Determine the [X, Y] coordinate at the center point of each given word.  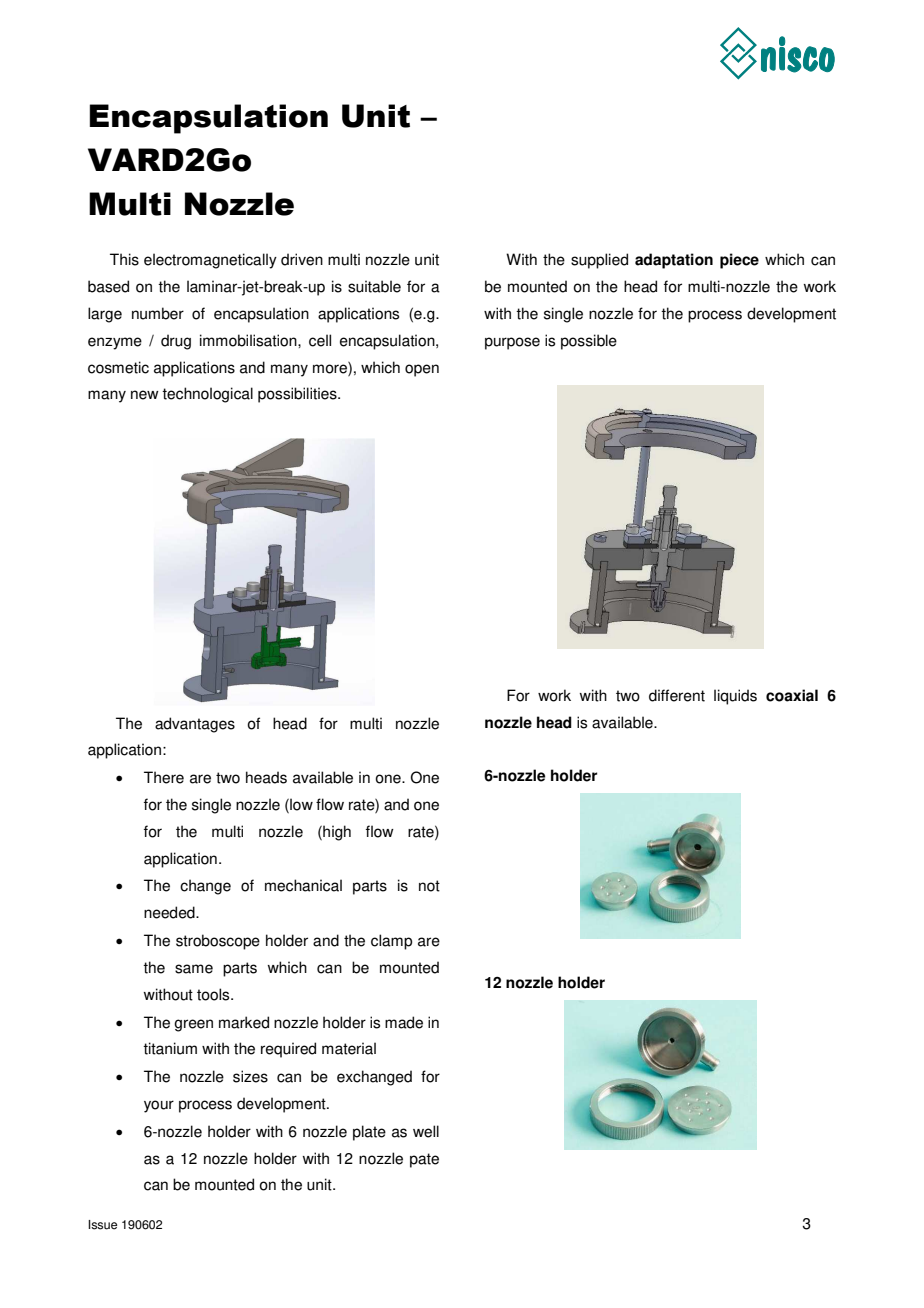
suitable [374, 286]
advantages [195, 725]
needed [170, 912]
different [677, 695]
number [158, 313]
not [429, 886]
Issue [102, 1225]
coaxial [792, 695]
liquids [735, 697]
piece [739, 261]
